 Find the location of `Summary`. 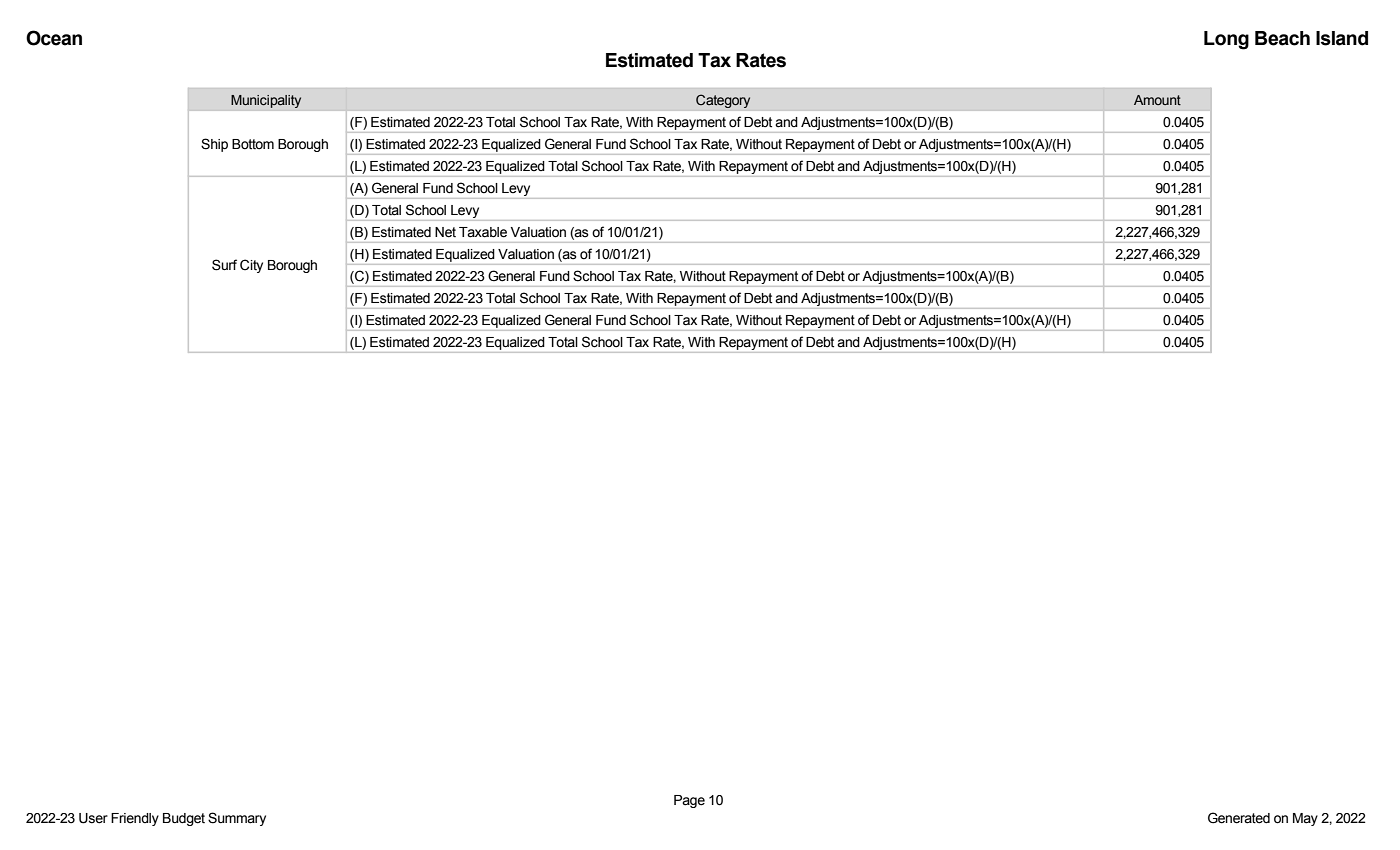

Summary is located at coordinates (237, 819).
